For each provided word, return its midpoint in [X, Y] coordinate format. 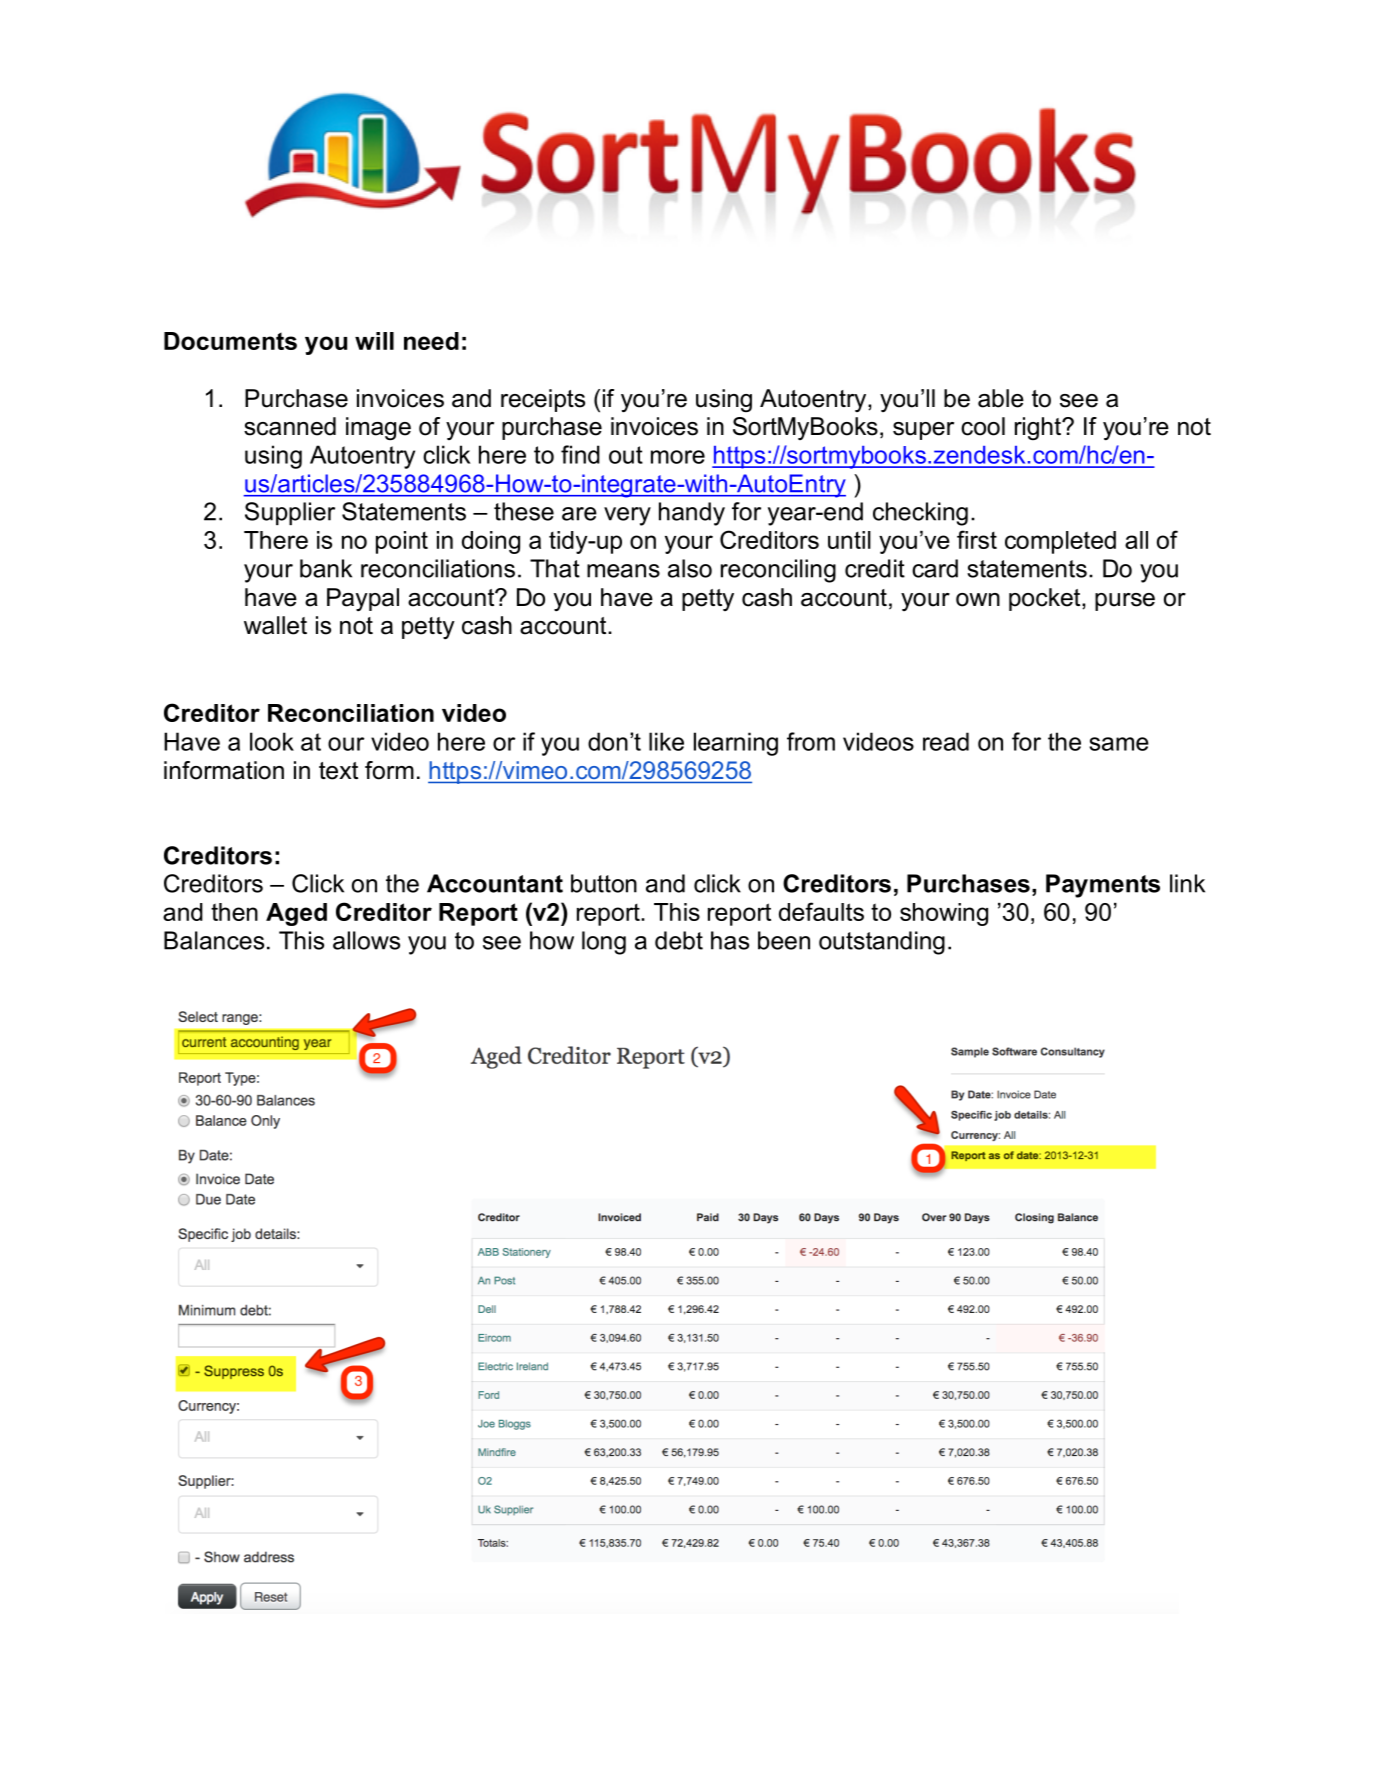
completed [1060, 542]
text [338, 771]
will [374, 341]
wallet [275, 625]
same [1119, 744]
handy [692, 514]
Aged [296, 914]
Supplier [290, 513]
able [1001, 398]
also [690, 568]
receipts [543, 400]
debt [679, 940]
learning [736, 744]
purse [1125, 602]
